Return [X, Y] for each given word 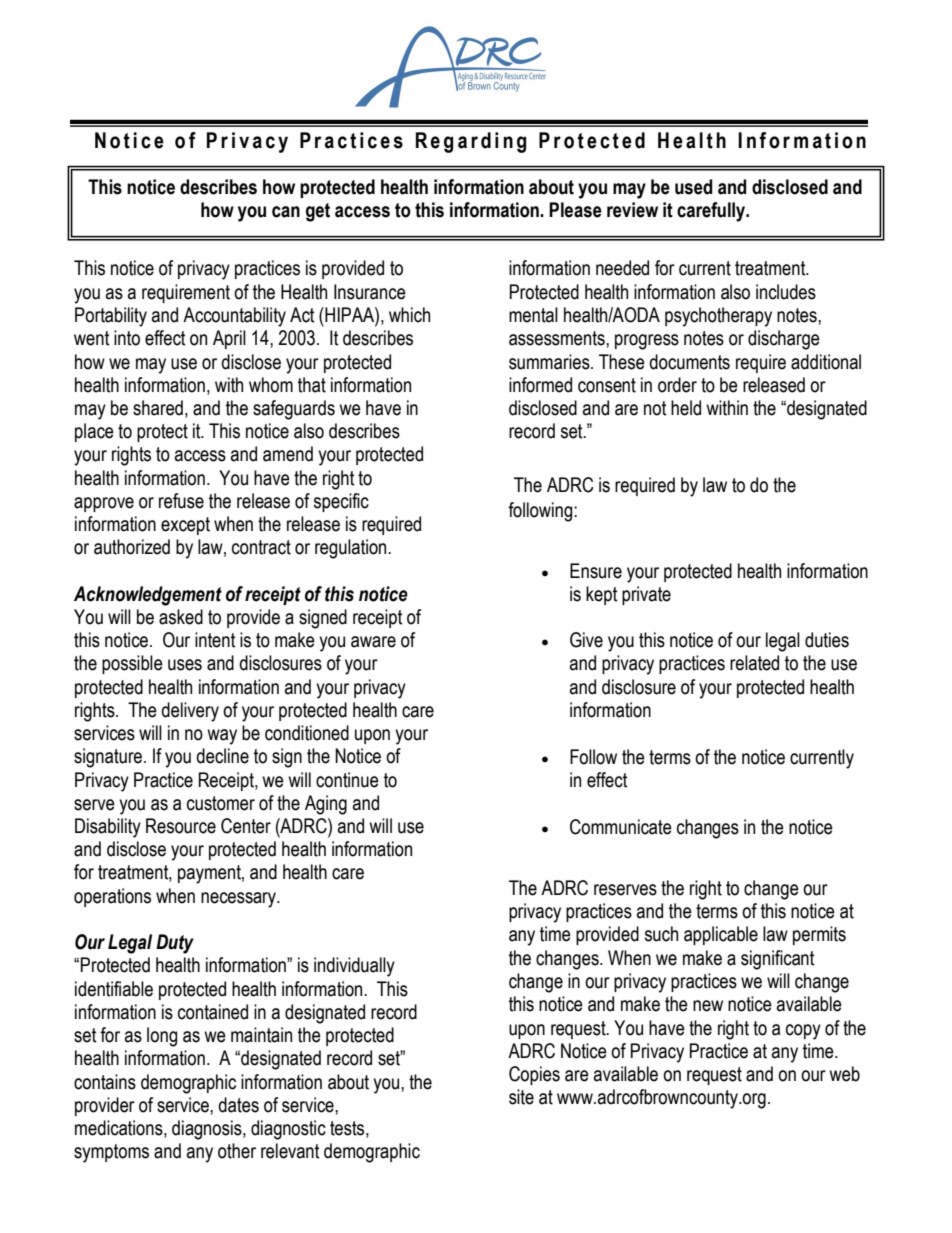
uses [185, 665]
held [686, 408]
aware [373, 642]
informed [540, 385]
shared [158, 408]
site [521, 1097]
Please [575, 210]
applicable [721, 935]
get [318, 212]
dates [238, 1105]
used [693, 187]
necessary [239, 900]
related [754, 663]
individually [354, 967]
